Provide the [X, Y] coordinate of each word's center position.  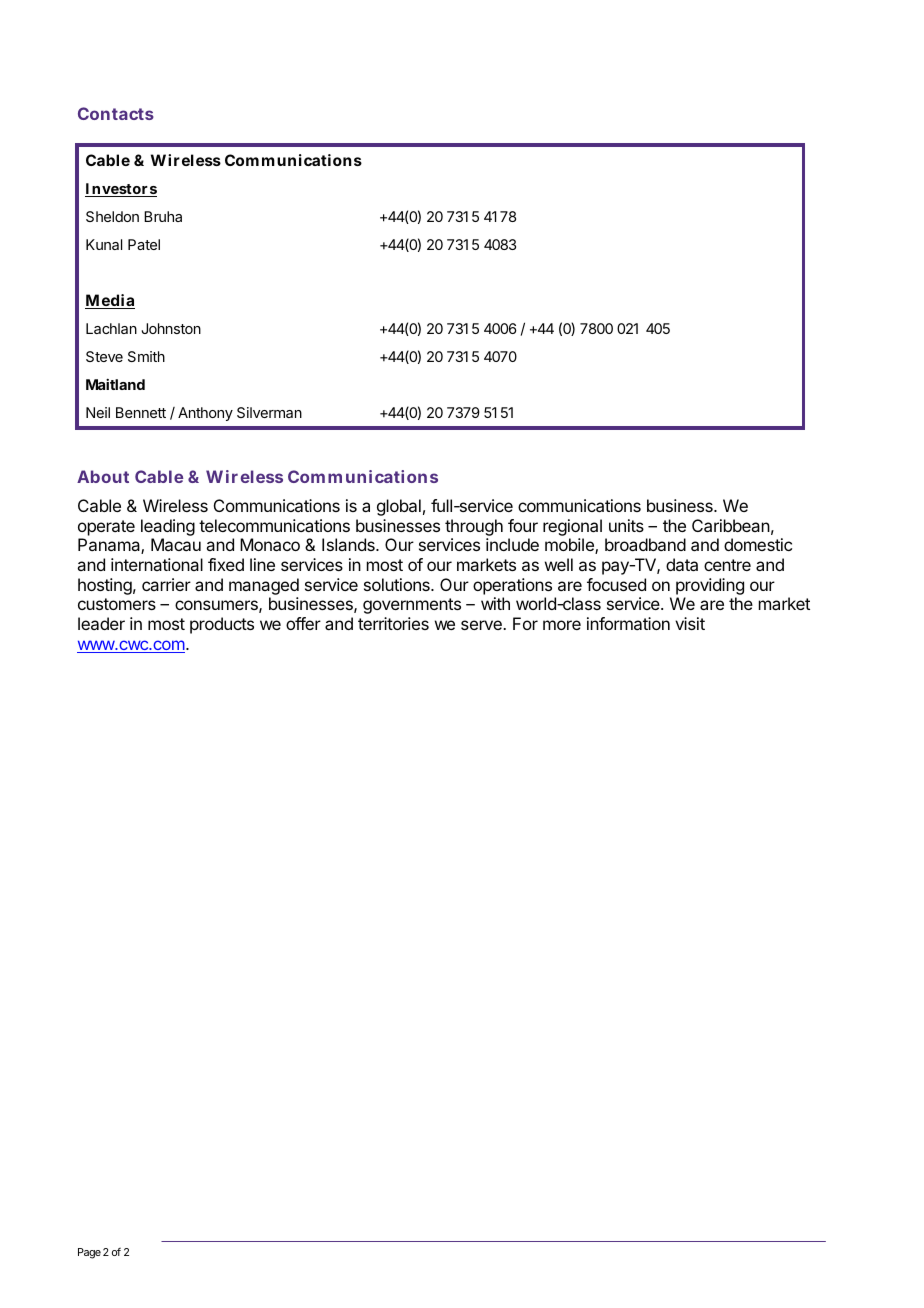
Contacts [116, 113]
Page [89, 1253]
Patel [144, 244]
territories [393, 623]
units [626, 525]
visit [690, 623]
